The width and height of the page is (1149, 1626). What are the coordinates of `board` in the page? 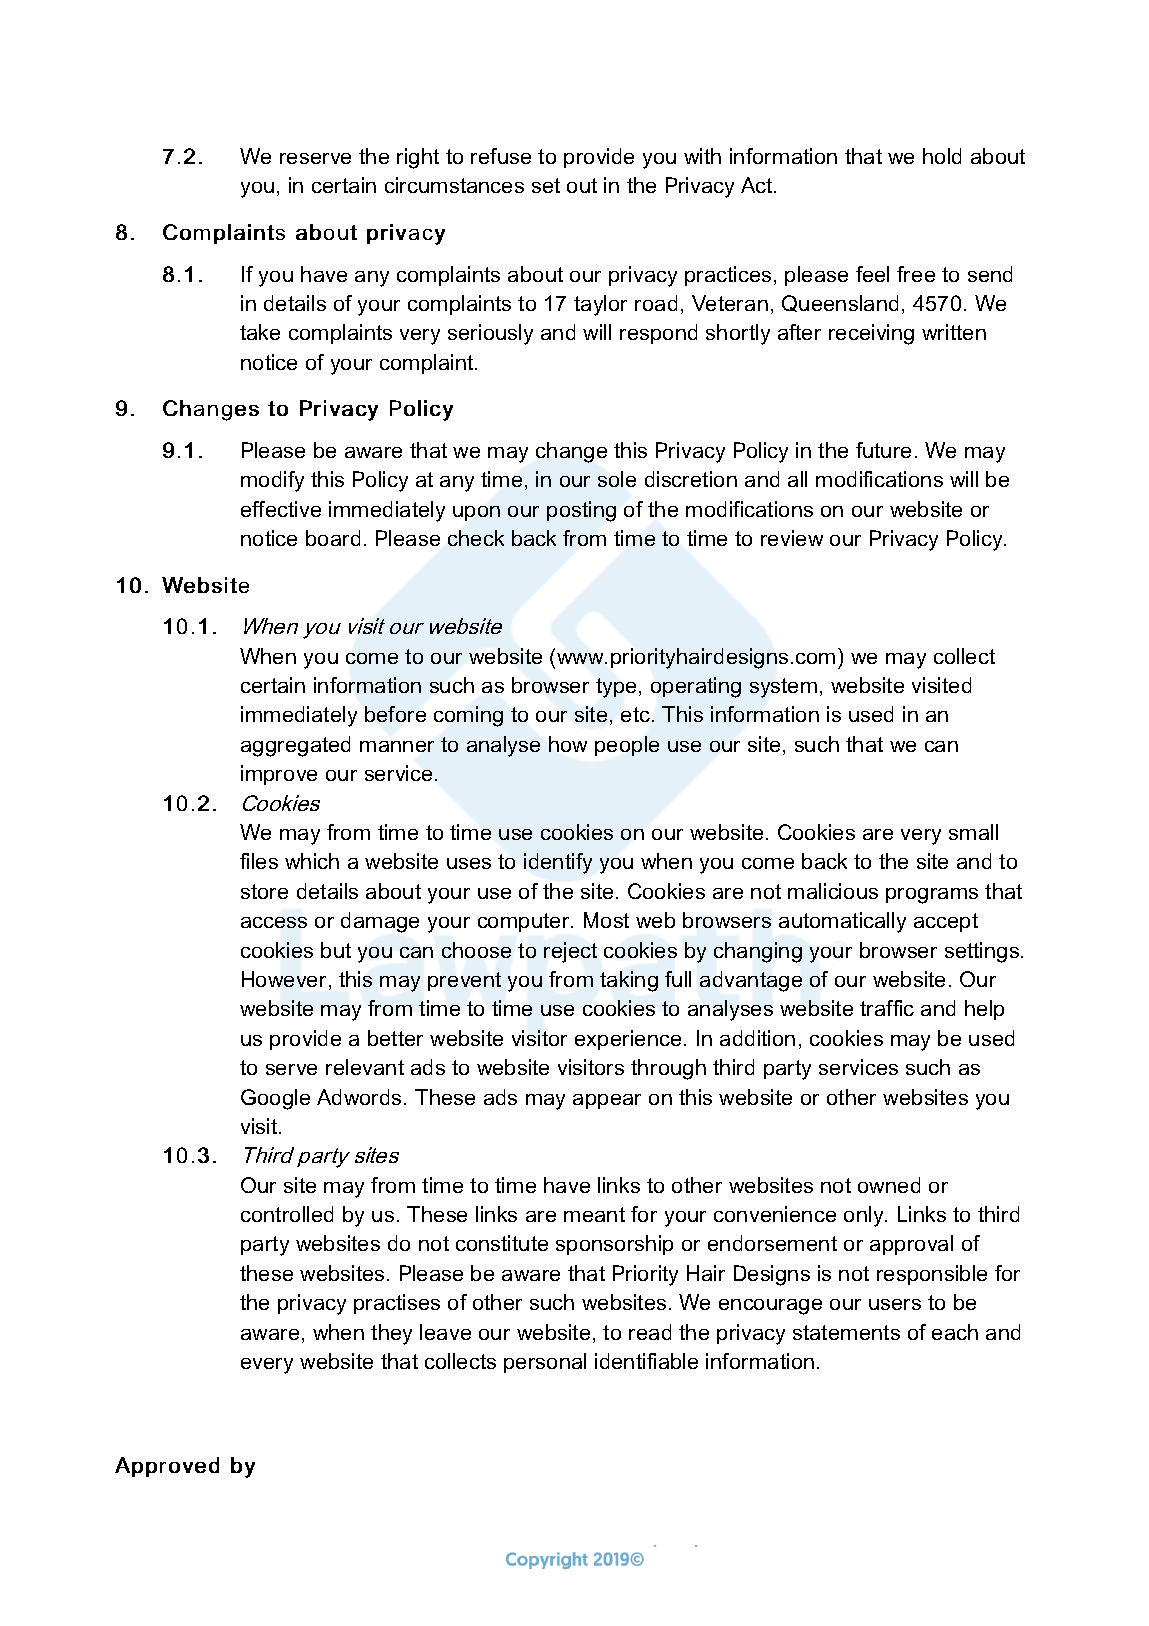 It's located at (333, 538).
